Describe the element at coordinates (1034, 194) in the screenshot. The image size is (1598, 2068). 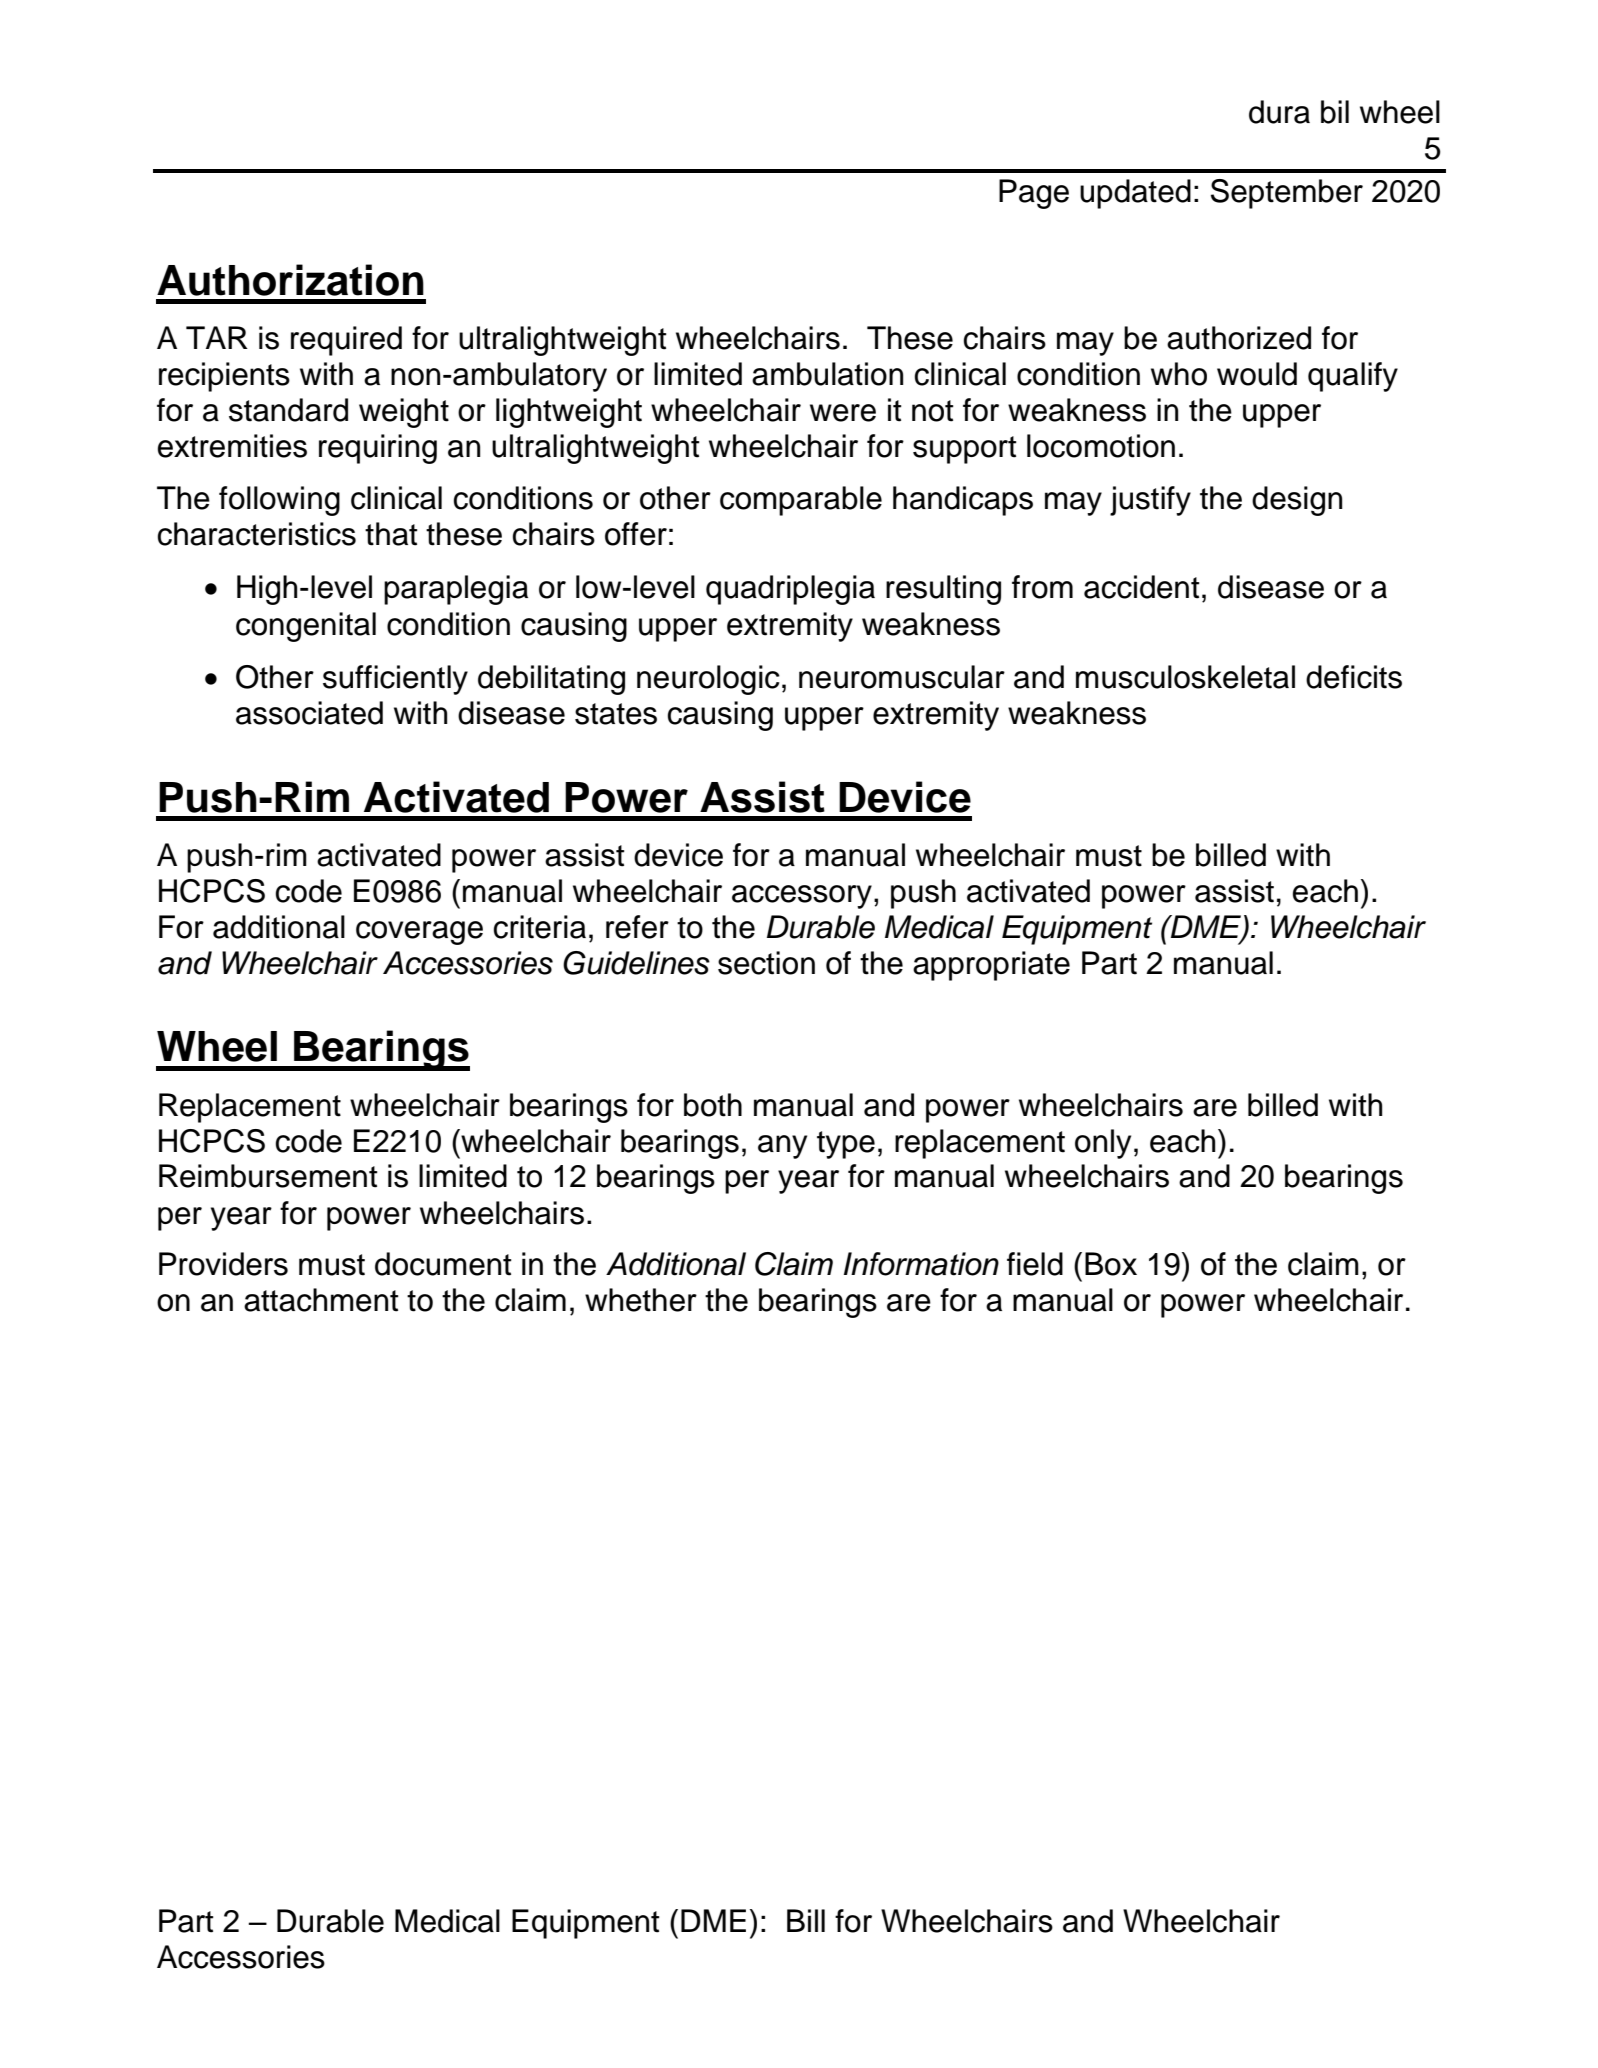
I see `Page` at that location.
